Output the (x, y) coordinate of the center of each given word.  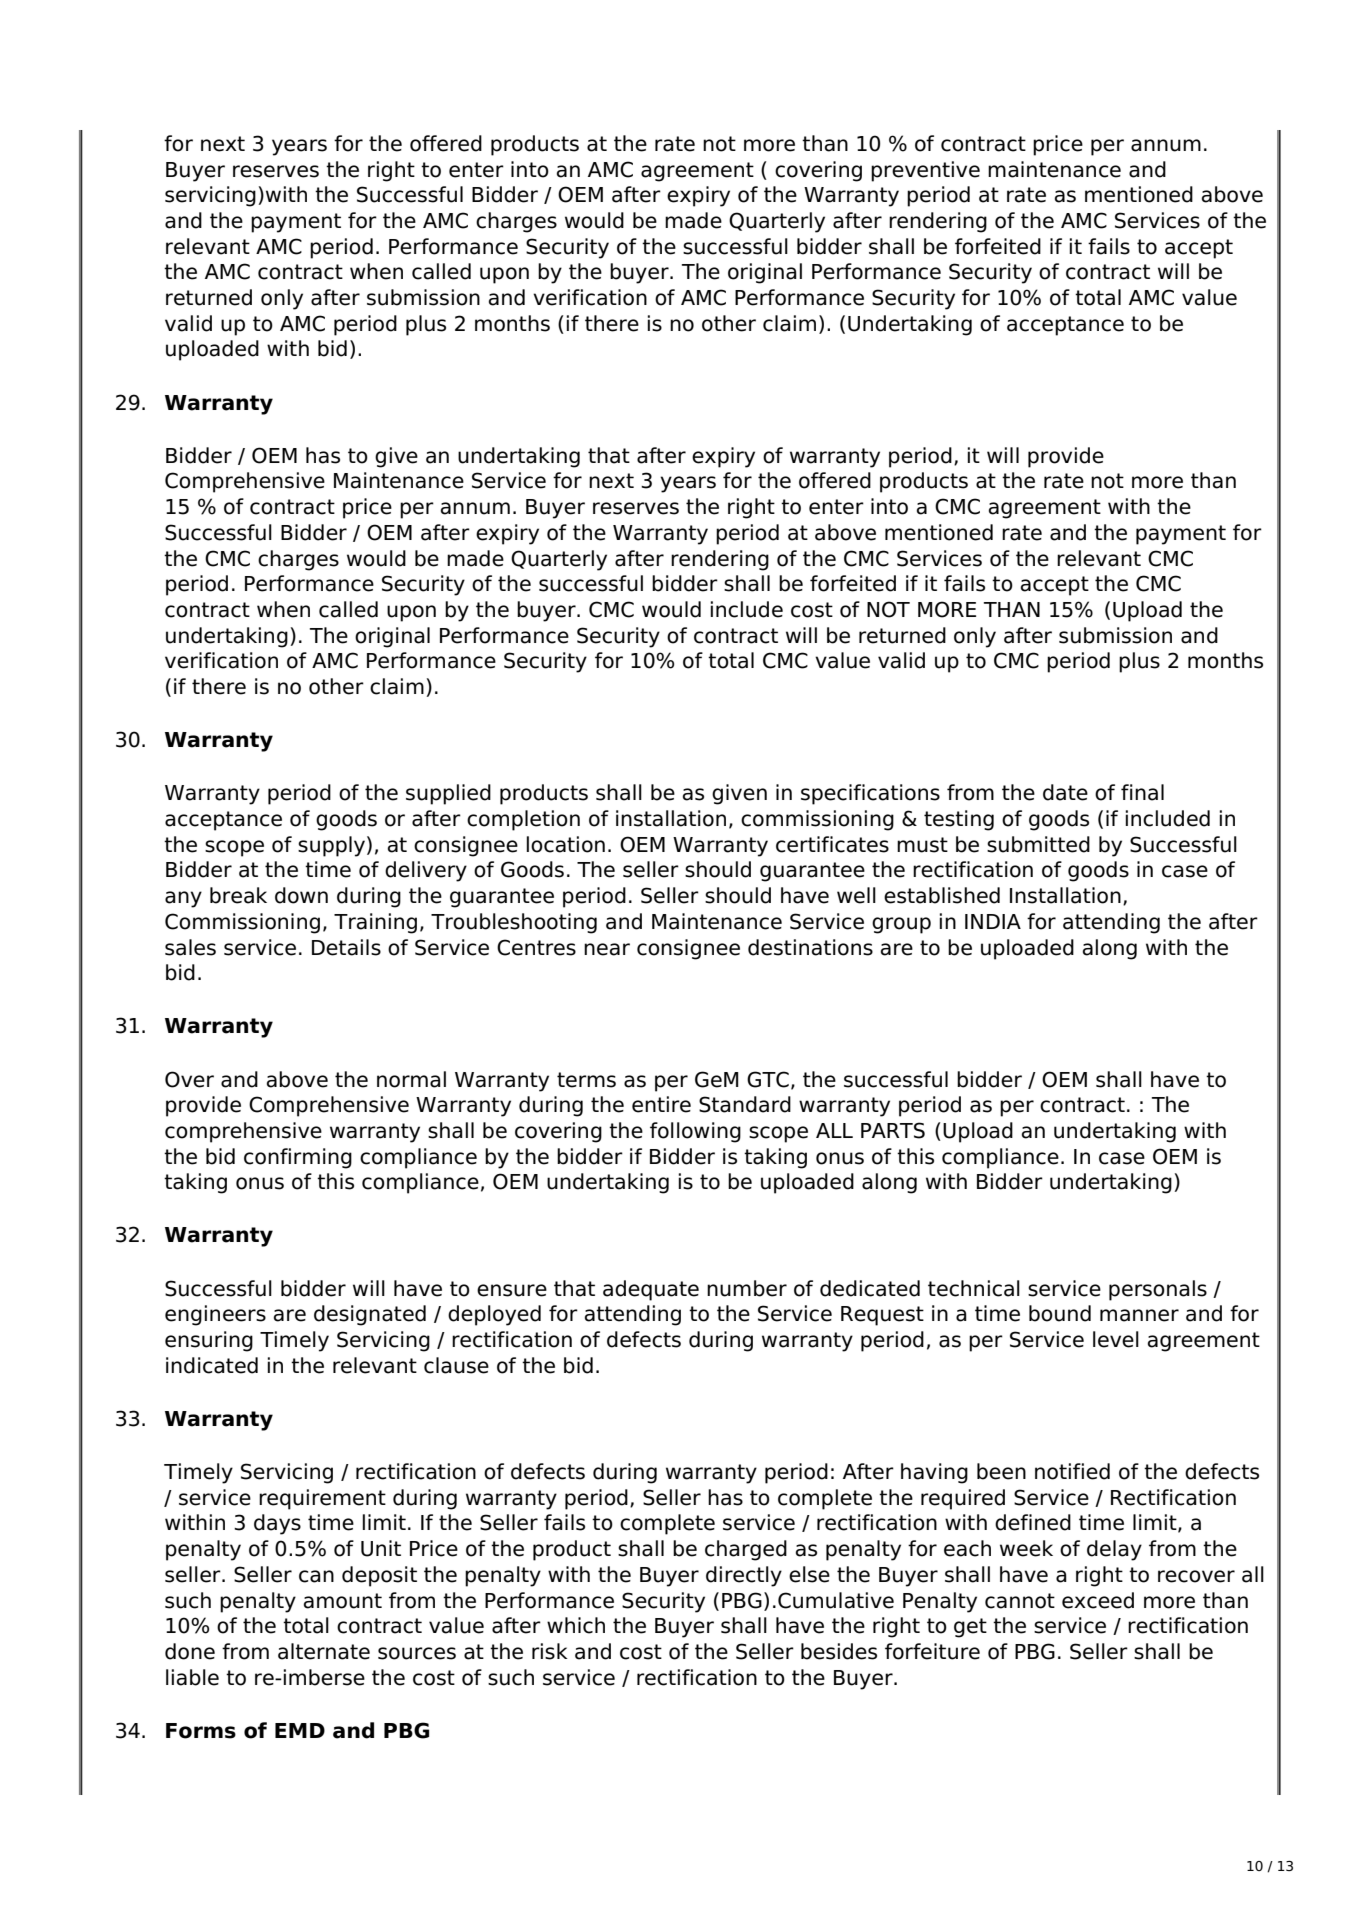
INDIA (993, 921)
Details (346, 947)
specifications (870, 794)
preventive (925, 171)
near (607, 949)
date (1065, 792)
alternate (324, 1651)
